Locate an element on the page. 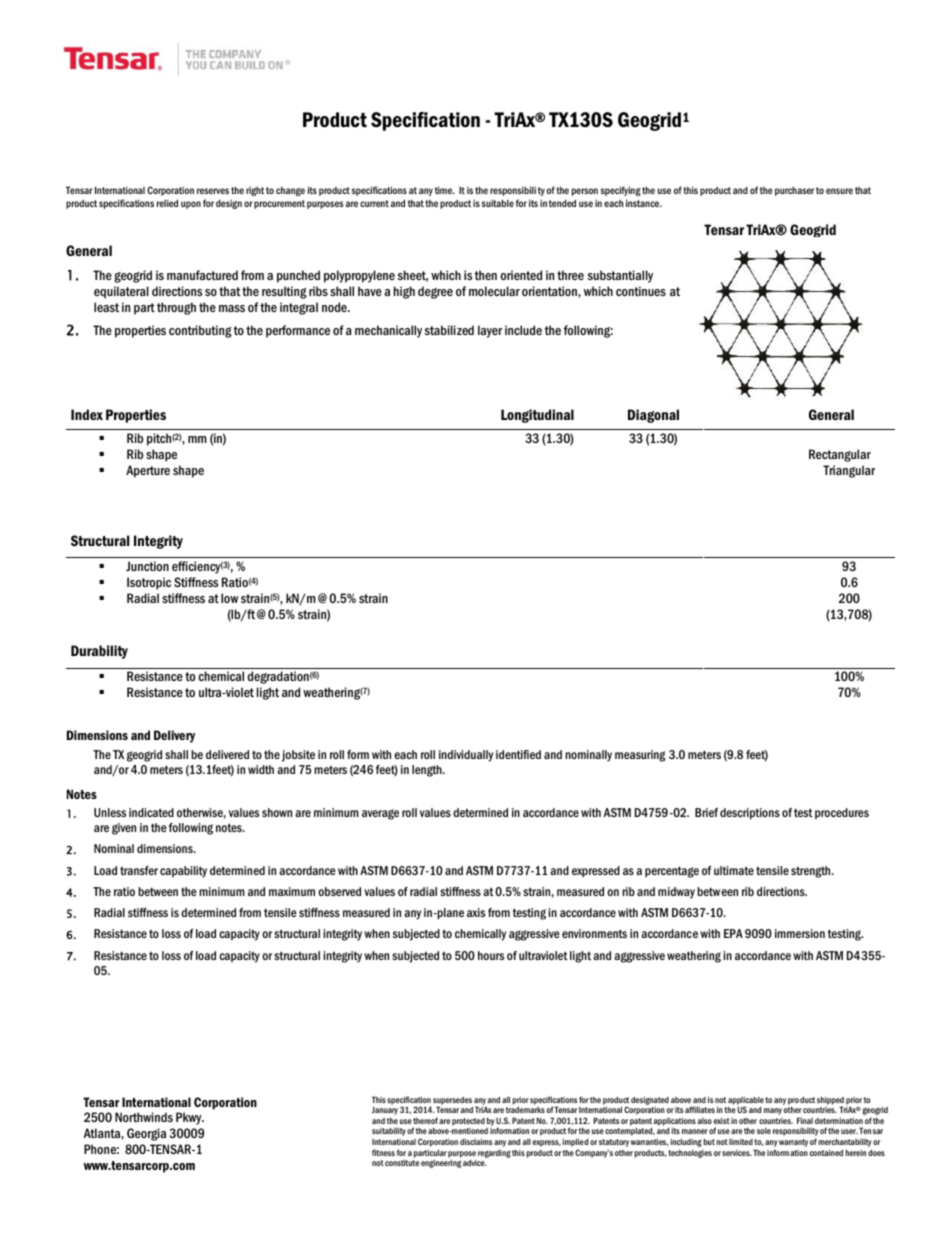 This page has height=1233, width=952. purchaser is located at coordinates (794, 191).
